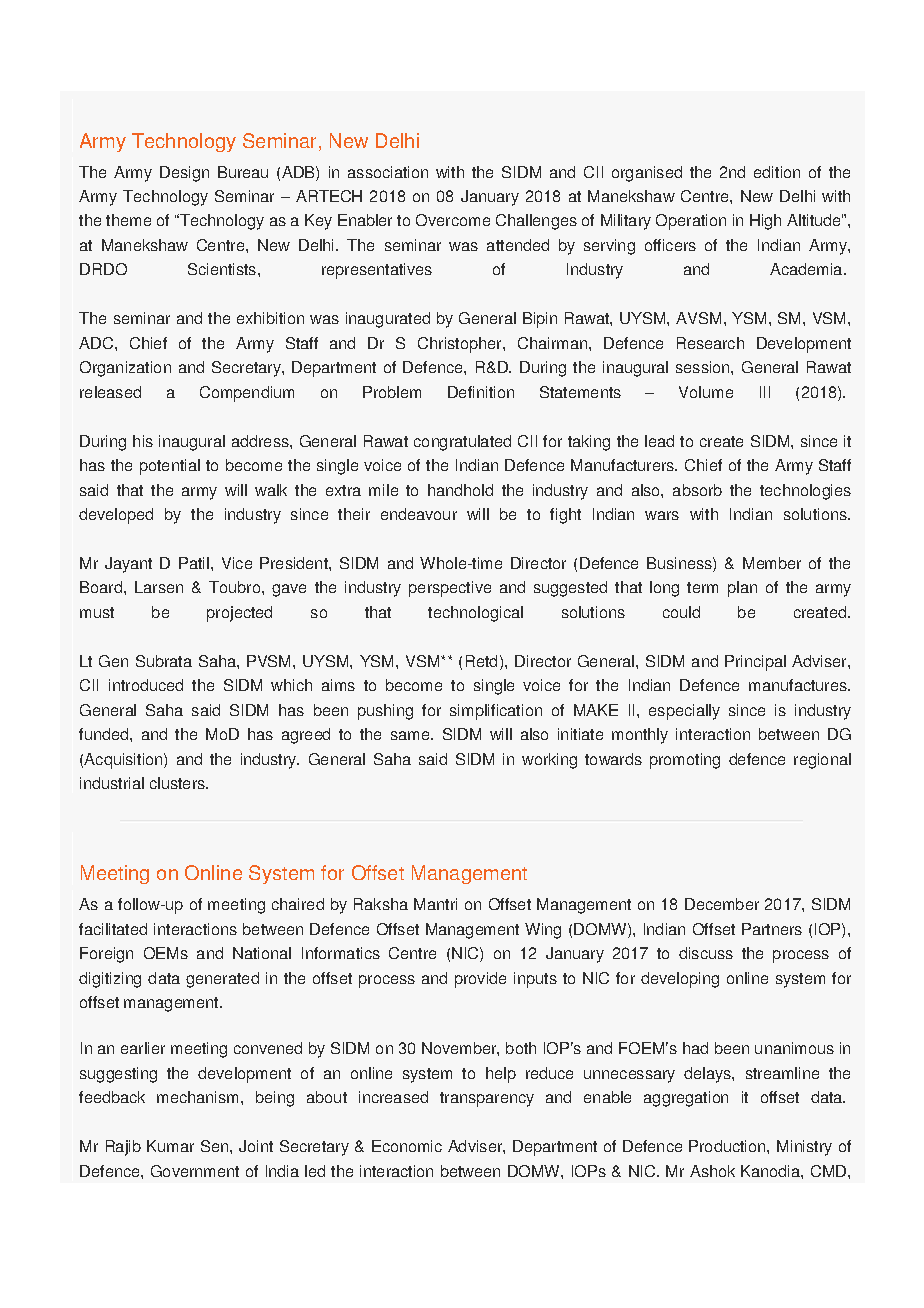 Image resolution: width=924 pixels, height=1308 pixels. I want to click on Kumar, so click(170, 1146).
